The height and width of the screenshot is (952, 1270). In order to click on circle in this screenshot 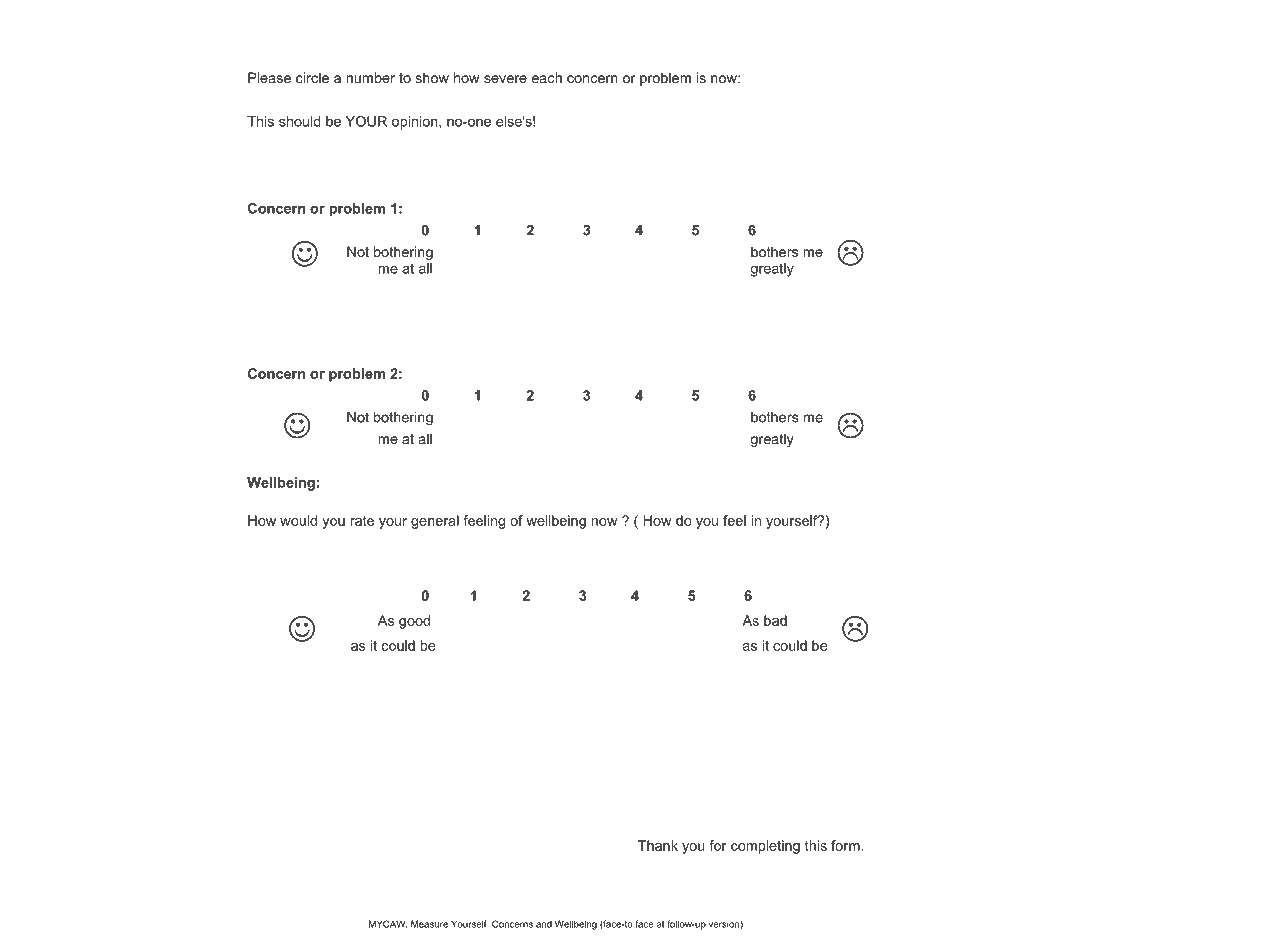, I will do `click(312, 77)`.
